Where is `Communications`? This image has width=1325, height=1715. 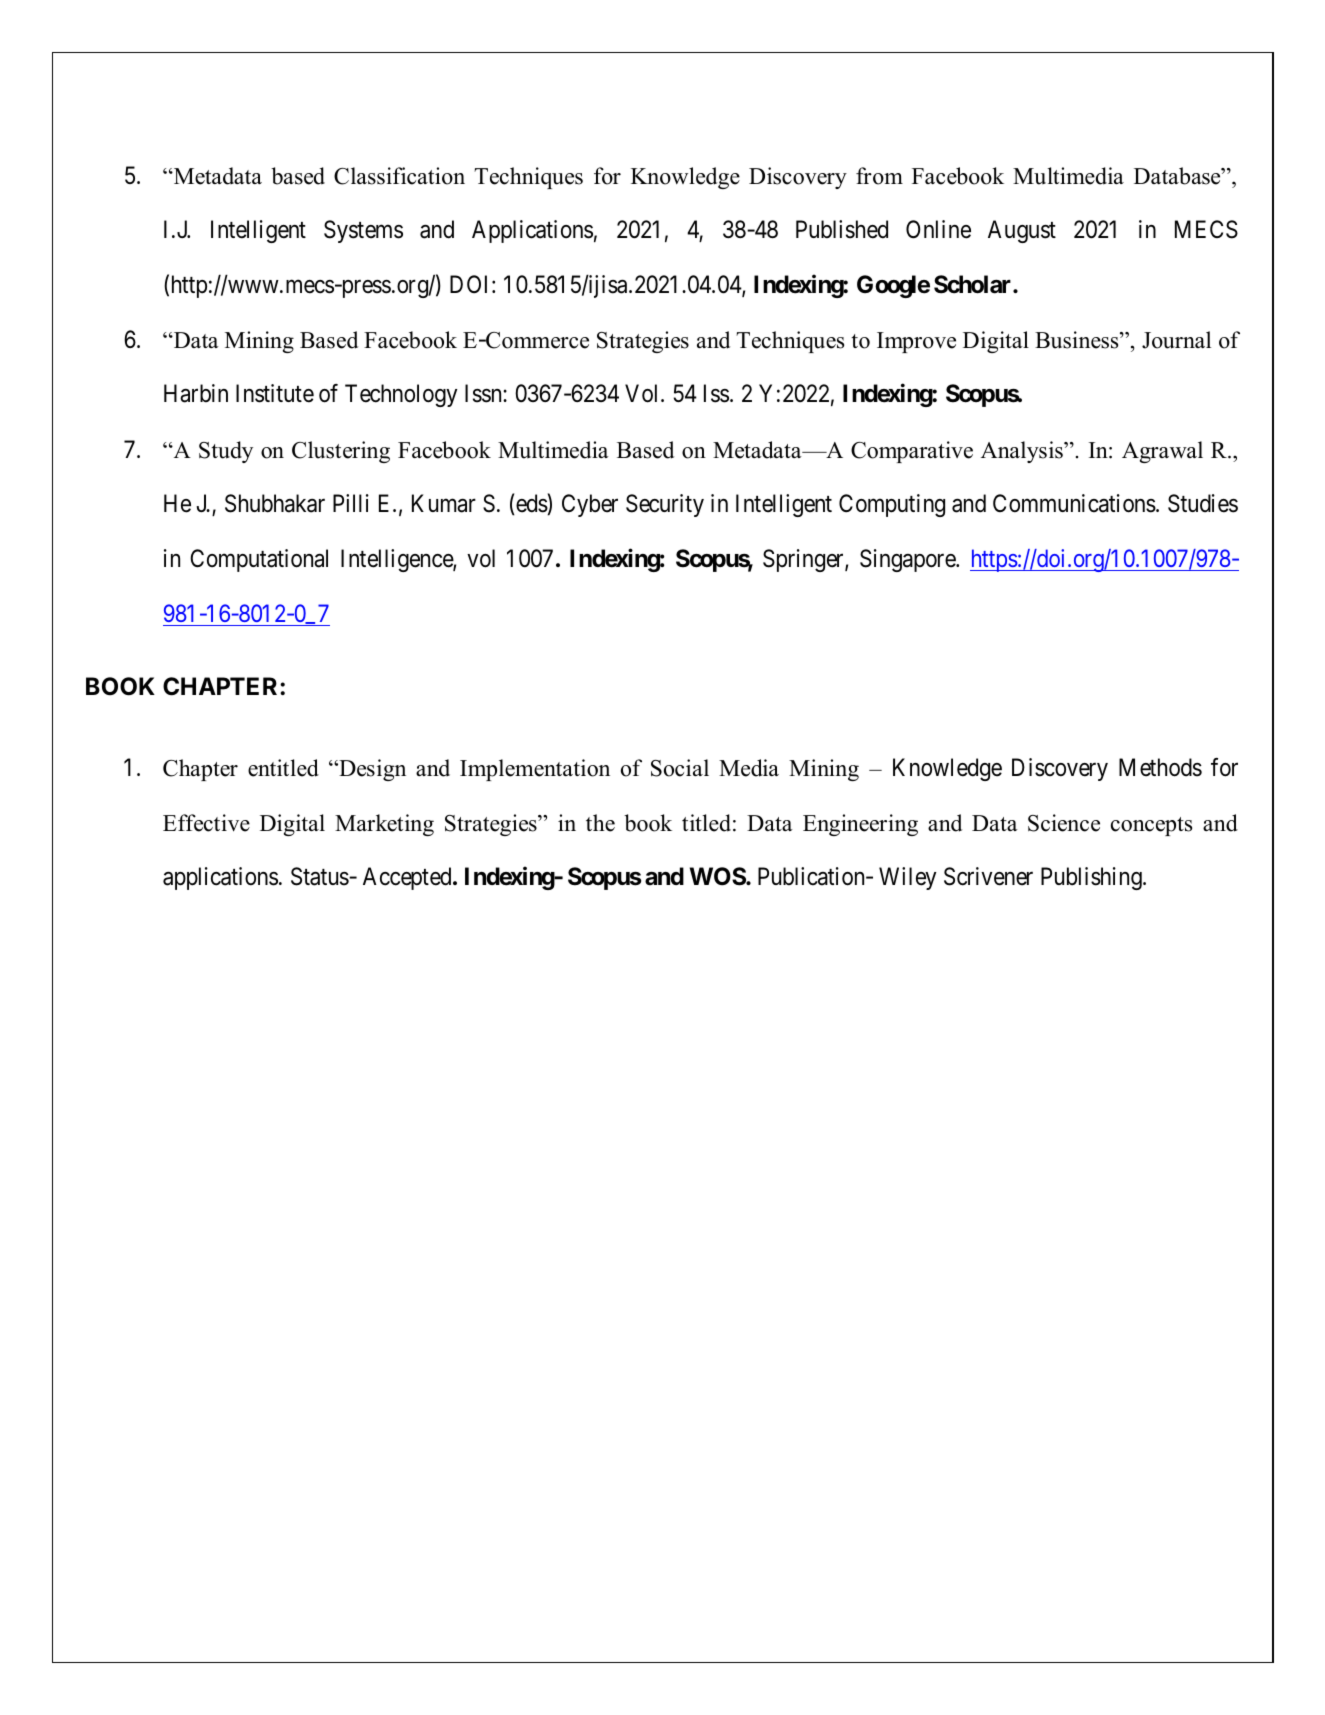 Communications is located at coordinates (1074, 503).
